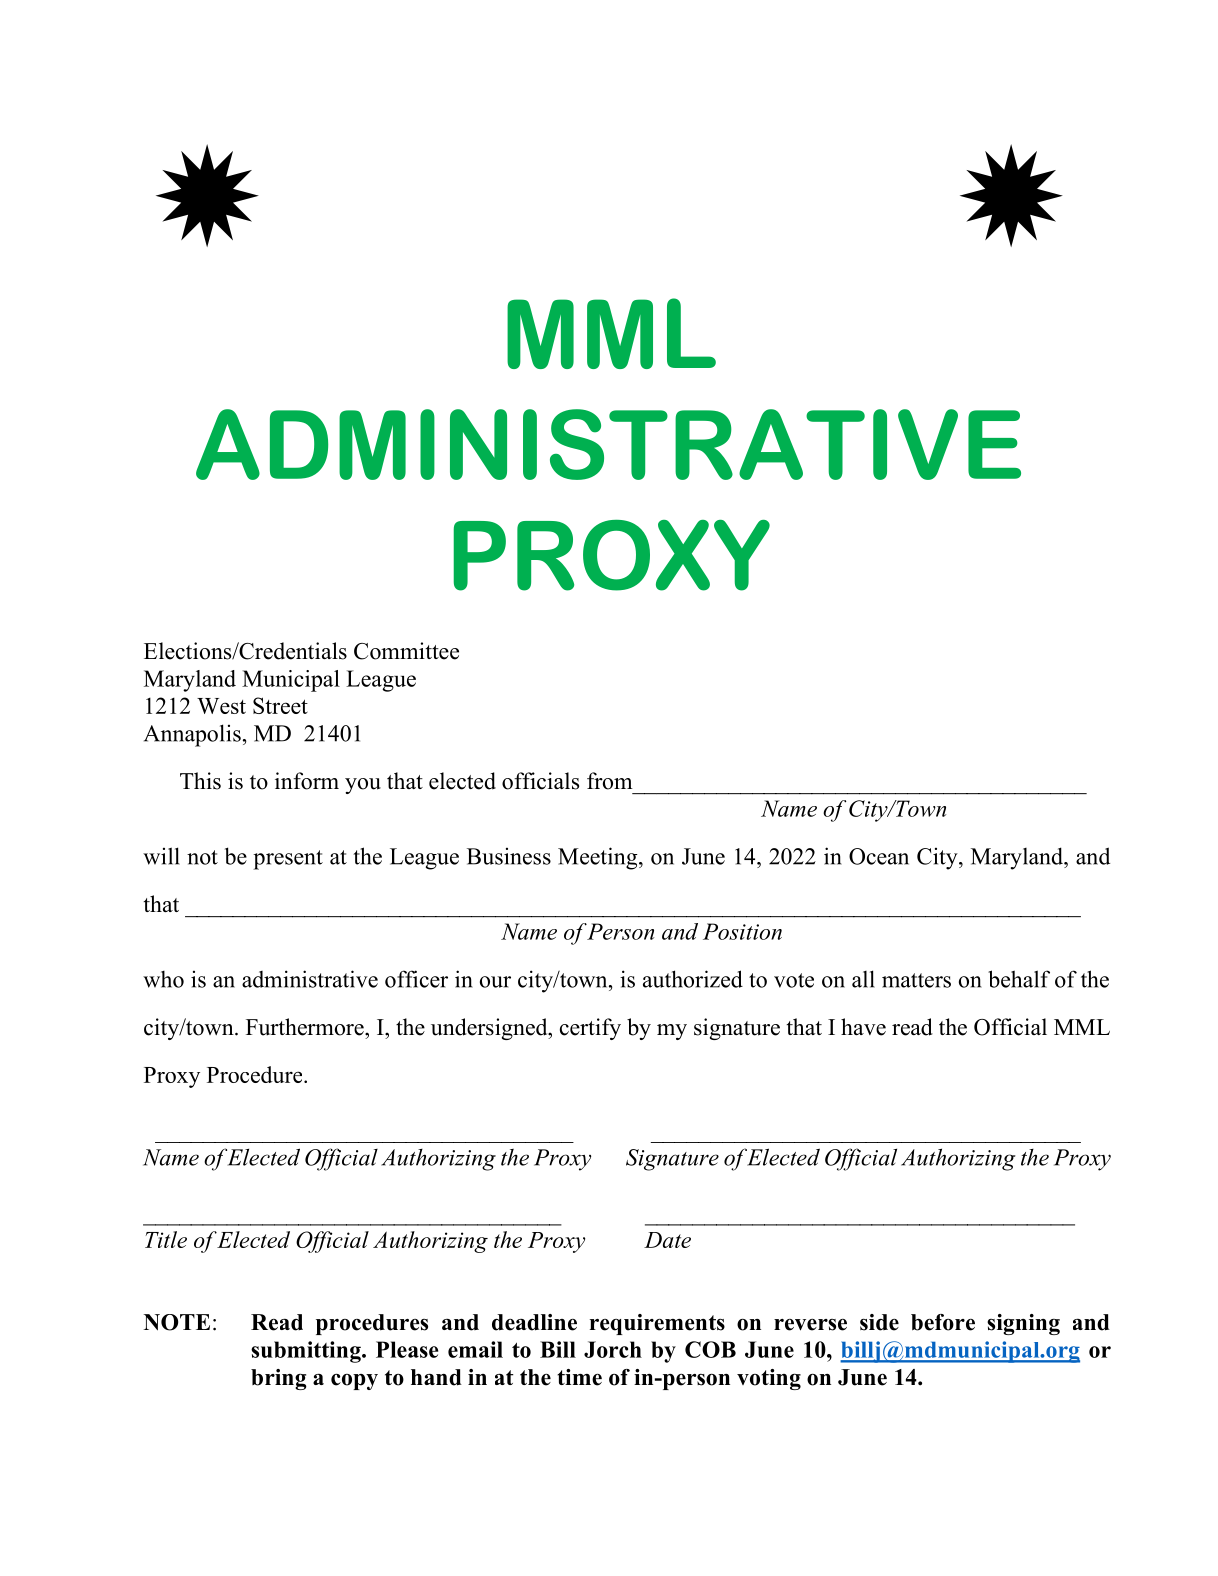 The width and height of the screenshot is (1218, 1576). What do you see at coordinates (406, 651) in the screenshot?
I see `Committee` at bounding box center [406, 651].
